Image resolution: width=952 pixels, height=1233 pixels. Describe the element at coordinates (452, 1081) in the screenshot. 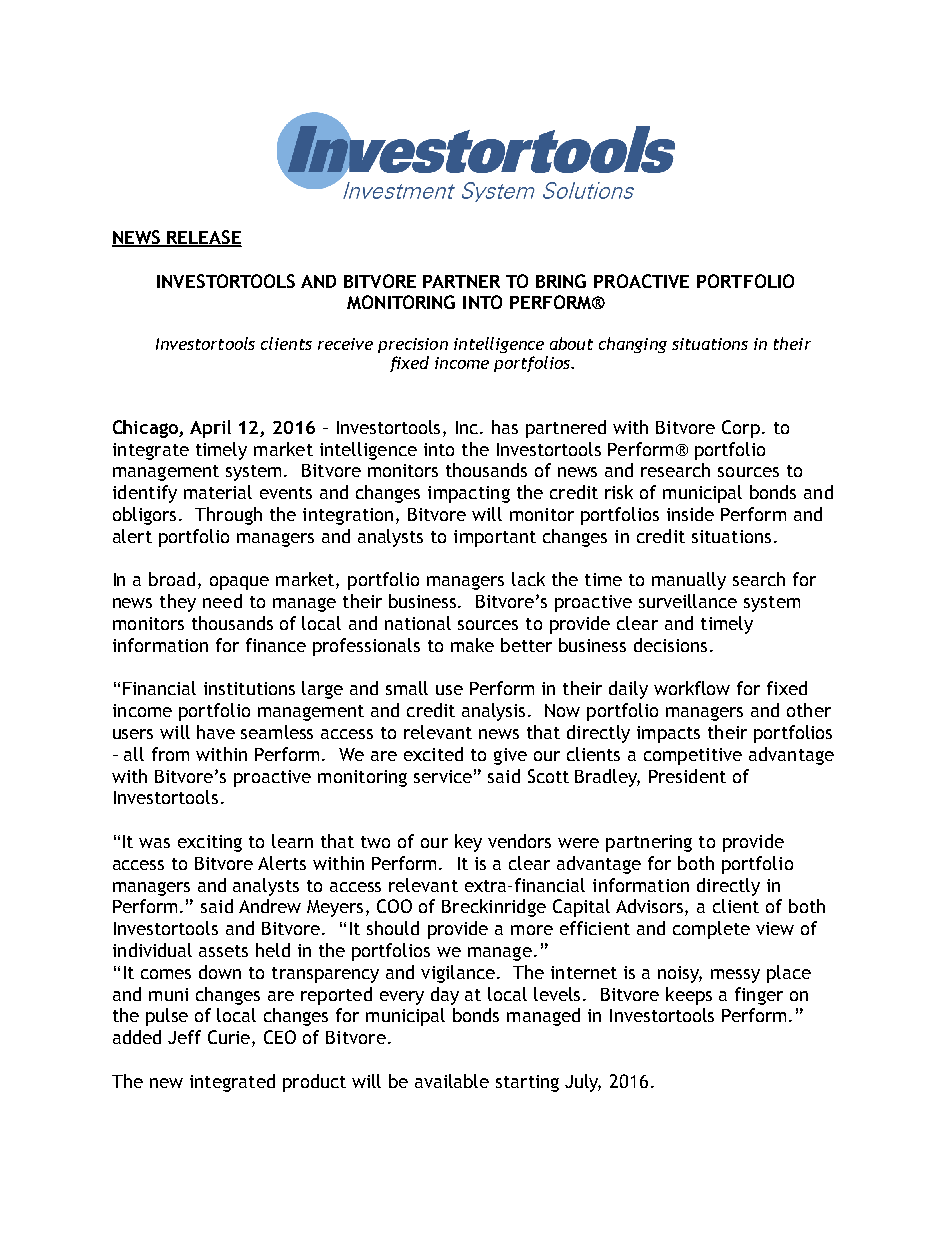

I see `available` at that location.
